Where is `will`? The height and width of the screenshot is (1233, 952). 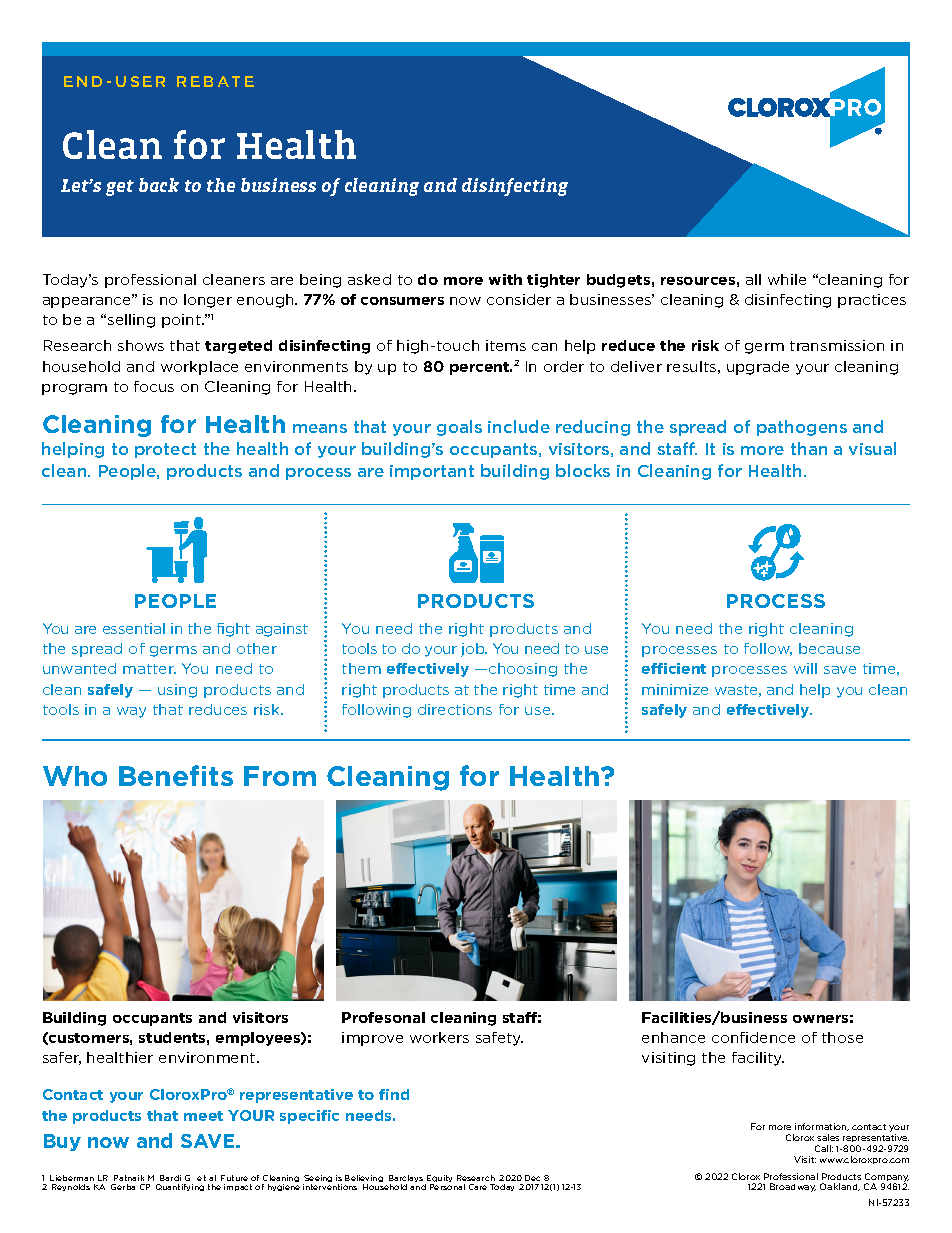 will is located at coordinates (805, 668).
